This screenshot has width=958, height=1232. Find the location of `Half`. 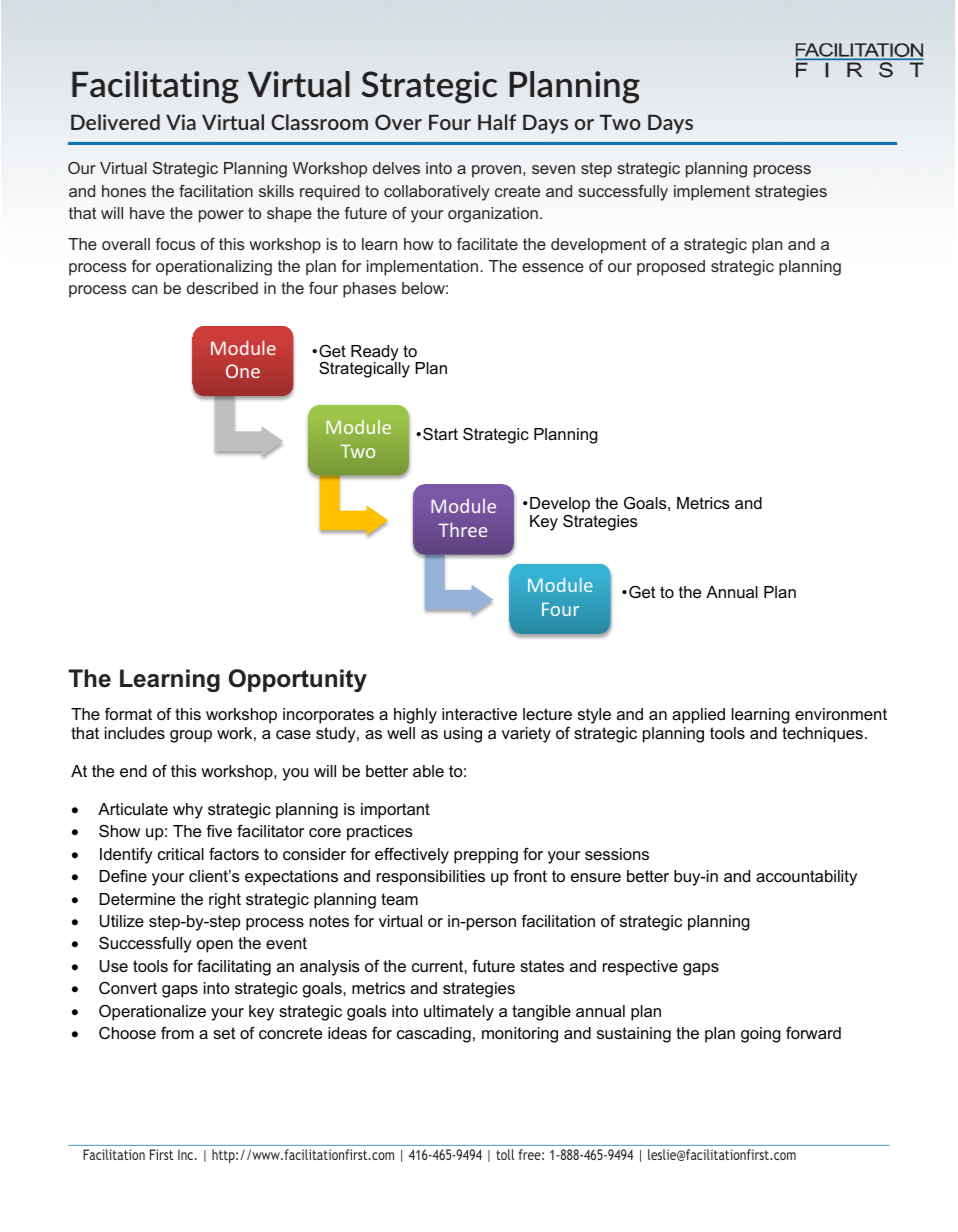

Half is located at coordinates (497, 122).
